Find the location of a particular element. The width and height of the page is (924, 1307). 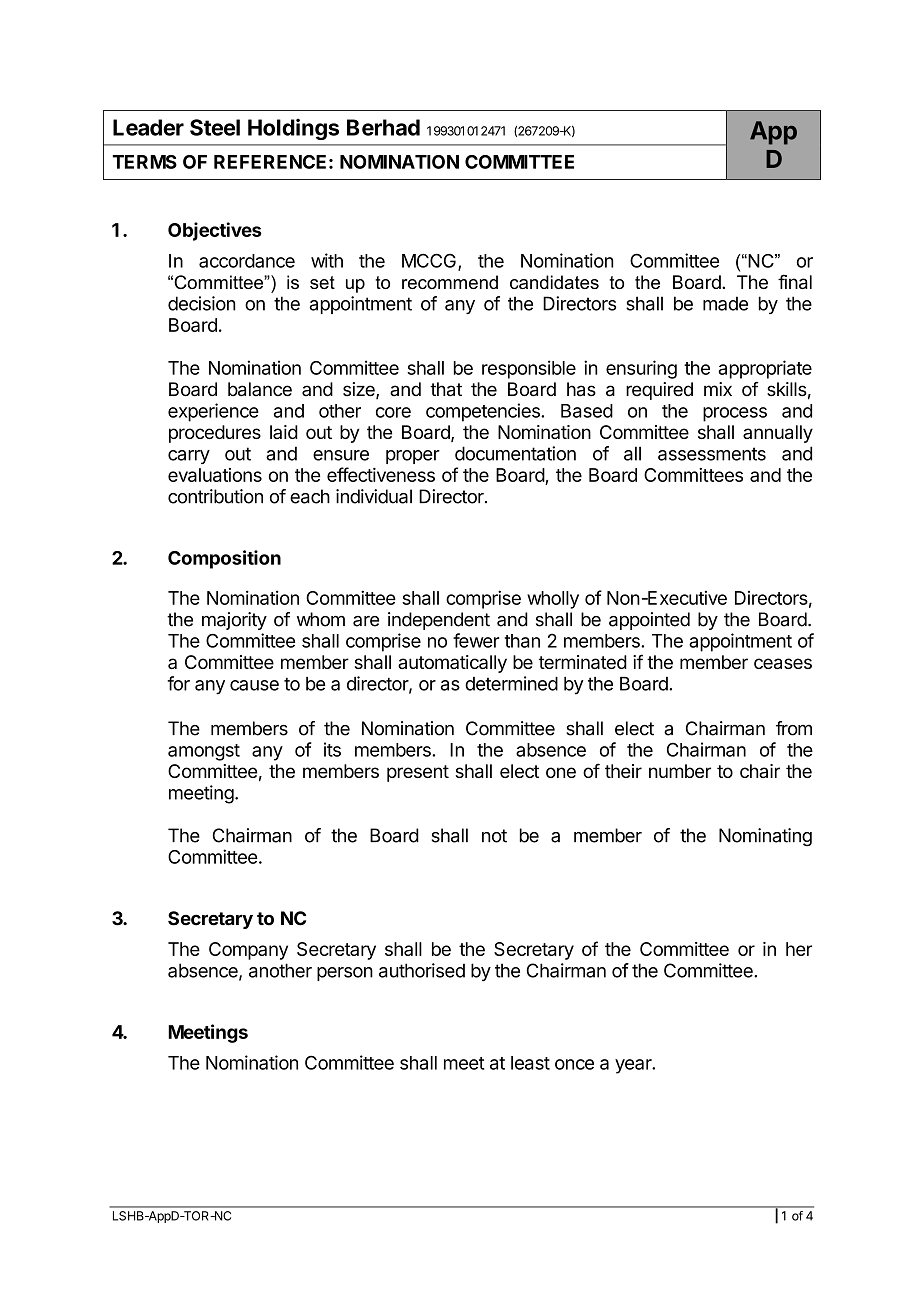

final is located at coordinates (795, 281).
